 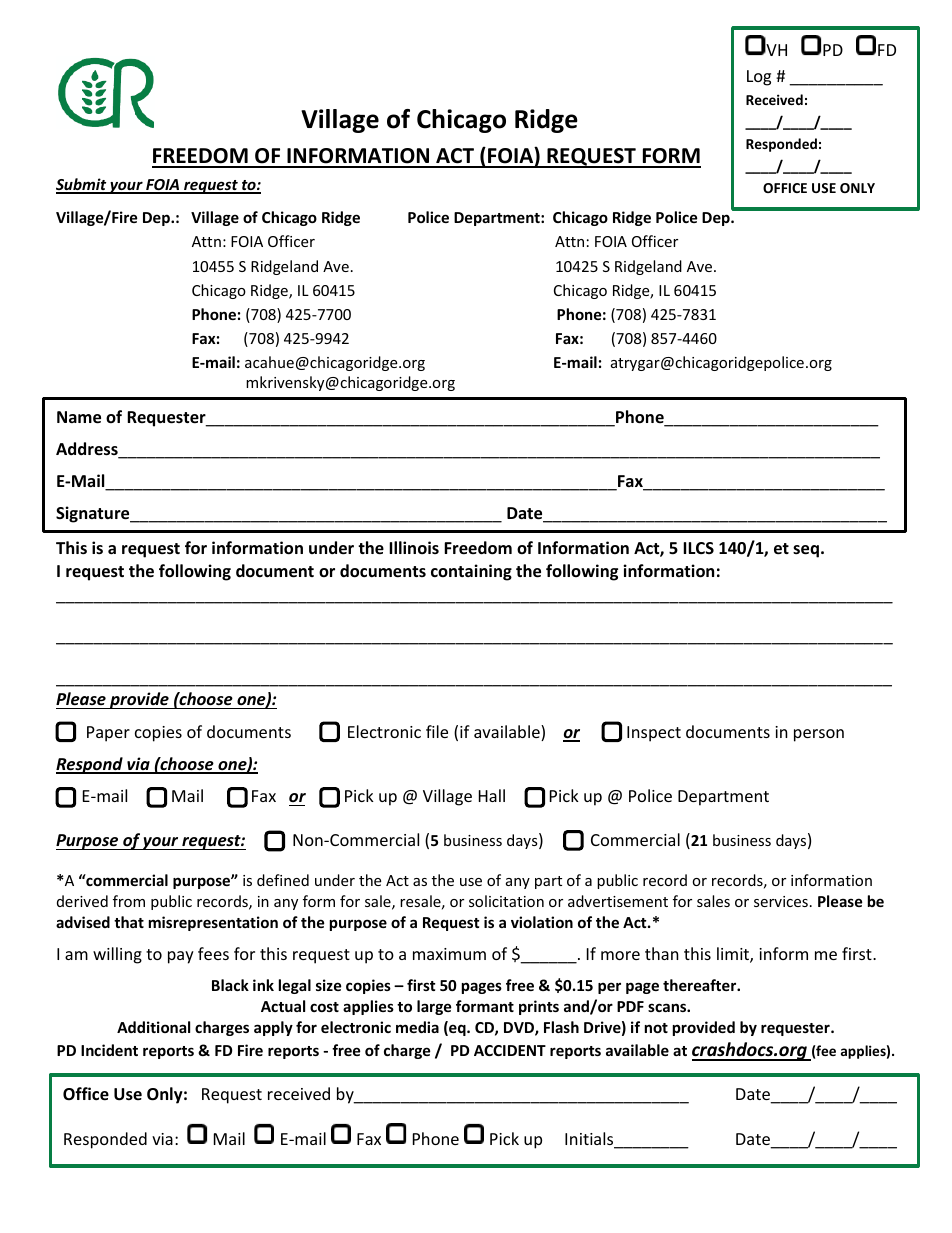 I want to click on ILCS, so click(x=698, y=548).
